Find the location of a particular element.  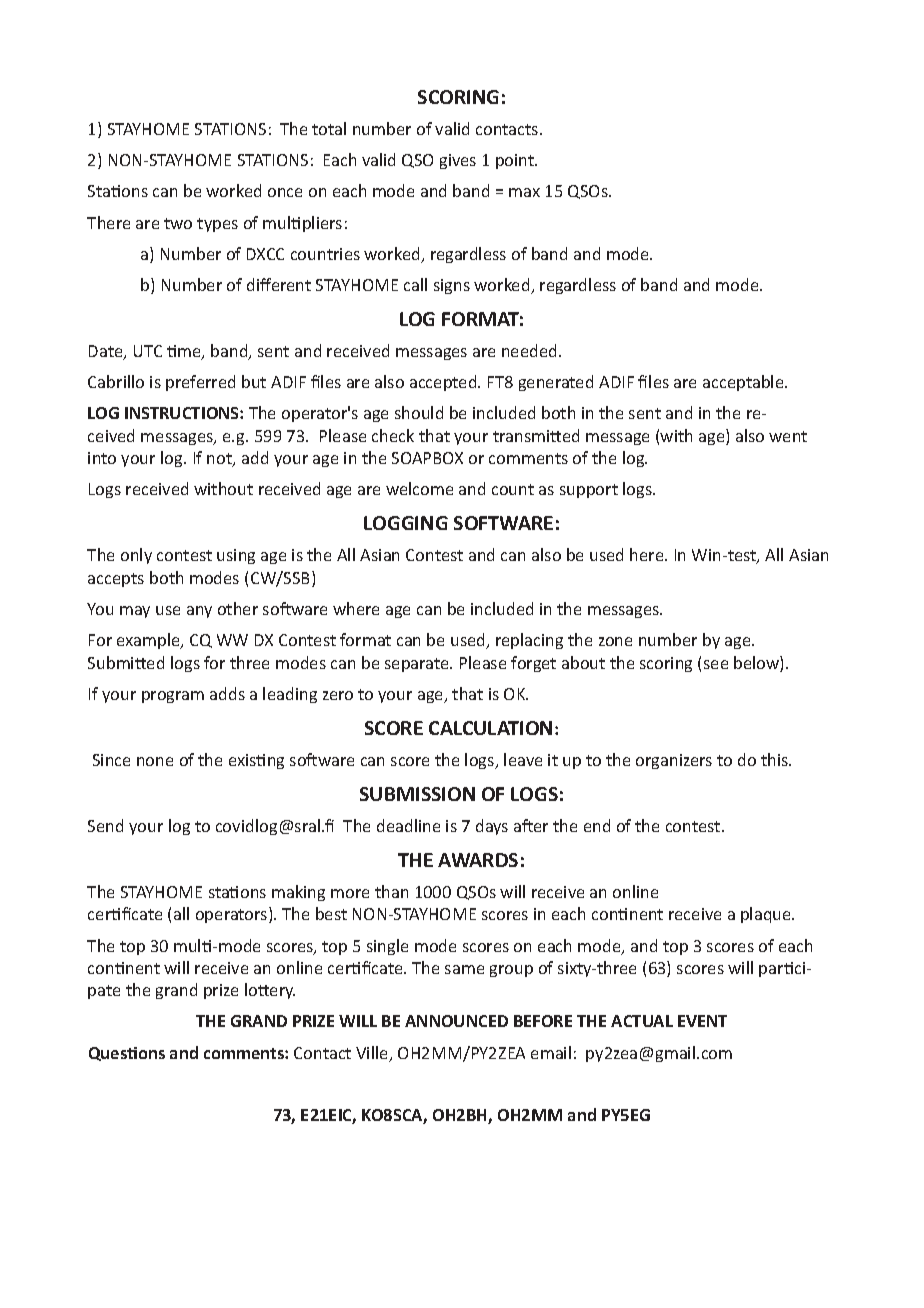

EVENT is located at coordinates (702, 1021).
